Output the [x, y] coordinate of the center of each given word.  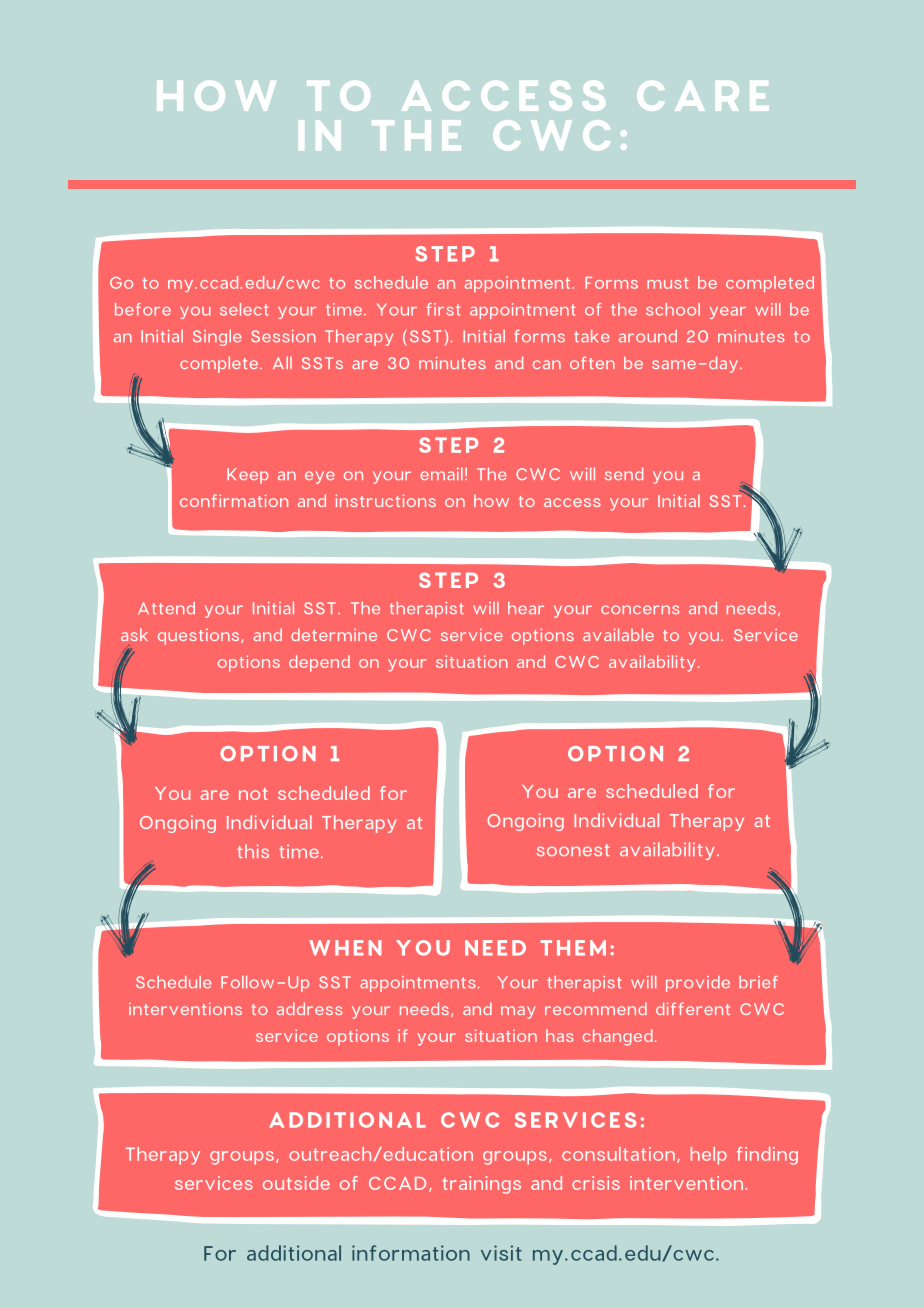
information [411, 1253]
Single [217, 338]
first [443, 309]
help [709, 1156]
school [673, 309]
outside [296, 1183]
